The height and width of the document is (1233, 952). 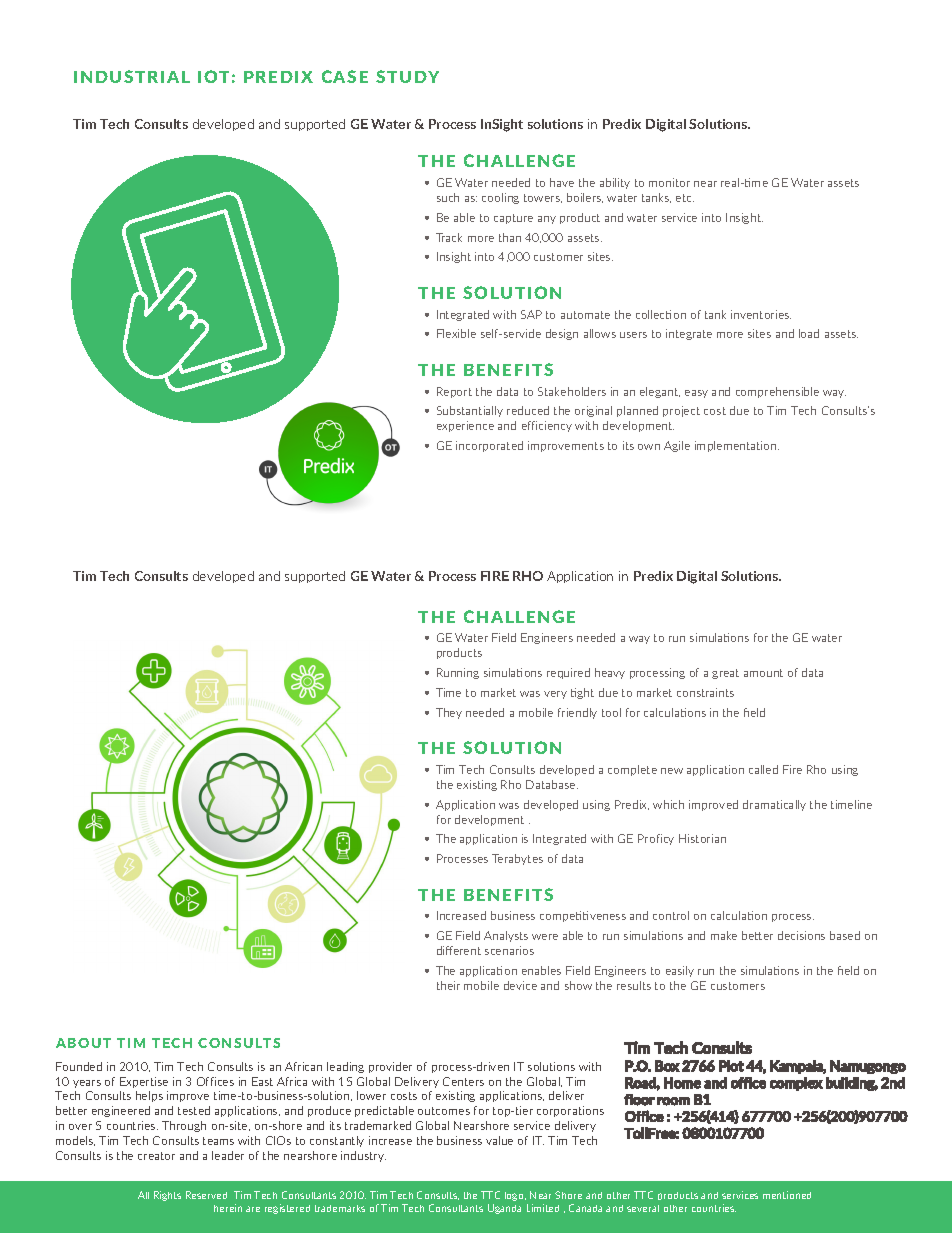 I want to click on They, so click(x=449, y=713).
